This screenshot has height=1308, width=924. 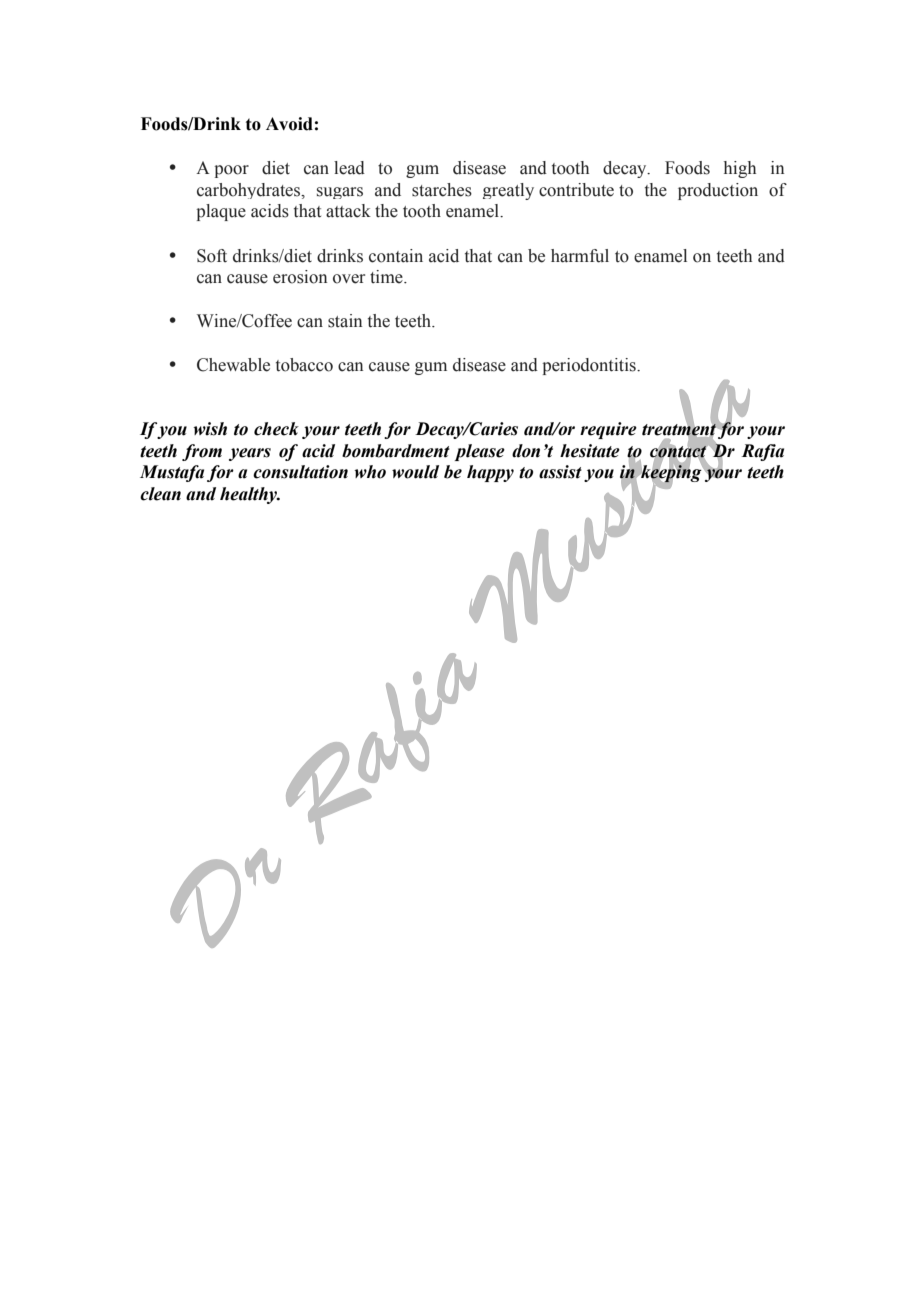 What do you see at coordinates (740, 169) in the screenshot?
I see `high` at bounding box center [740, 169].
